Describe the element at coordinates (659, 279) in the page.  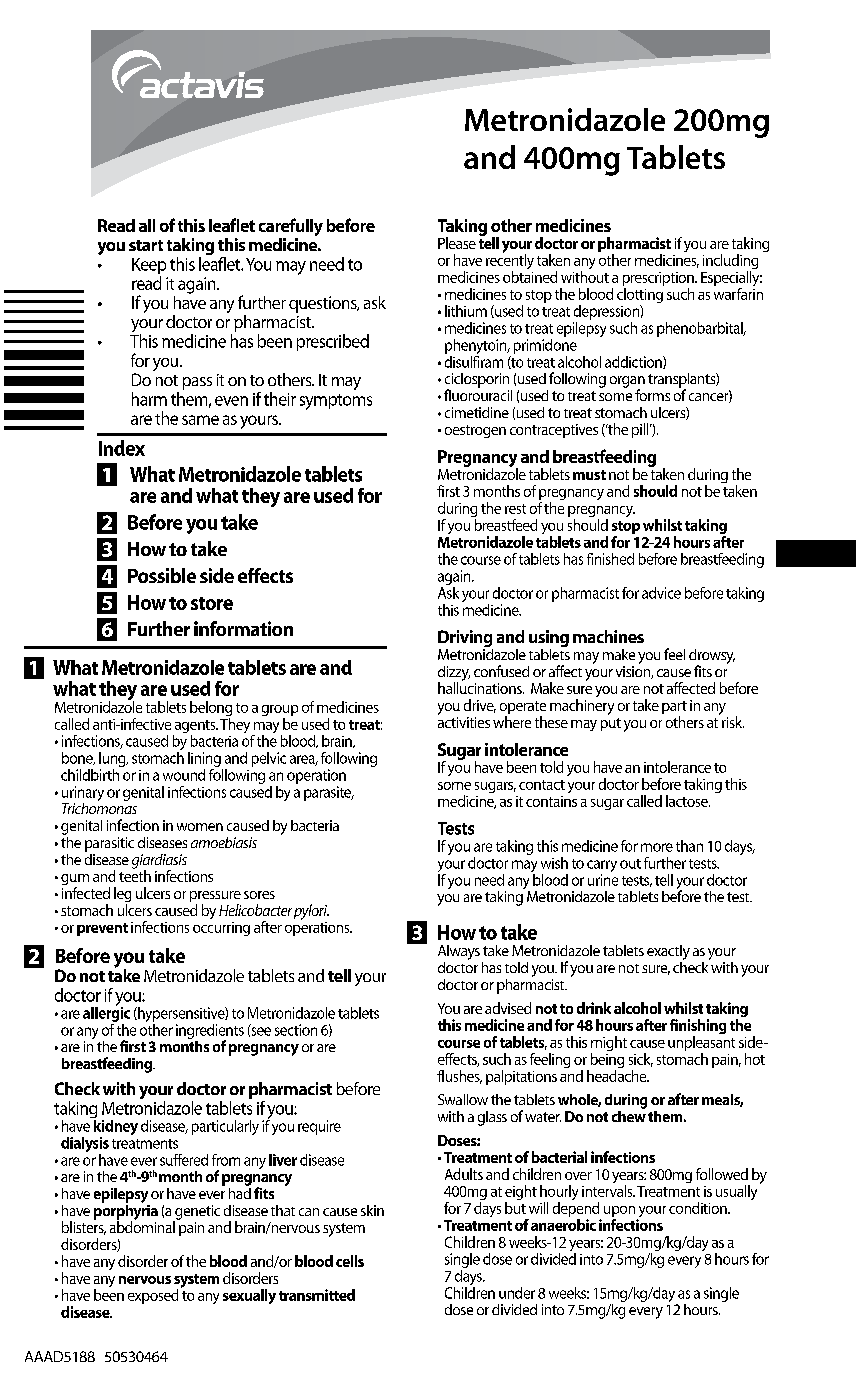
I see `prescription` at that location.
